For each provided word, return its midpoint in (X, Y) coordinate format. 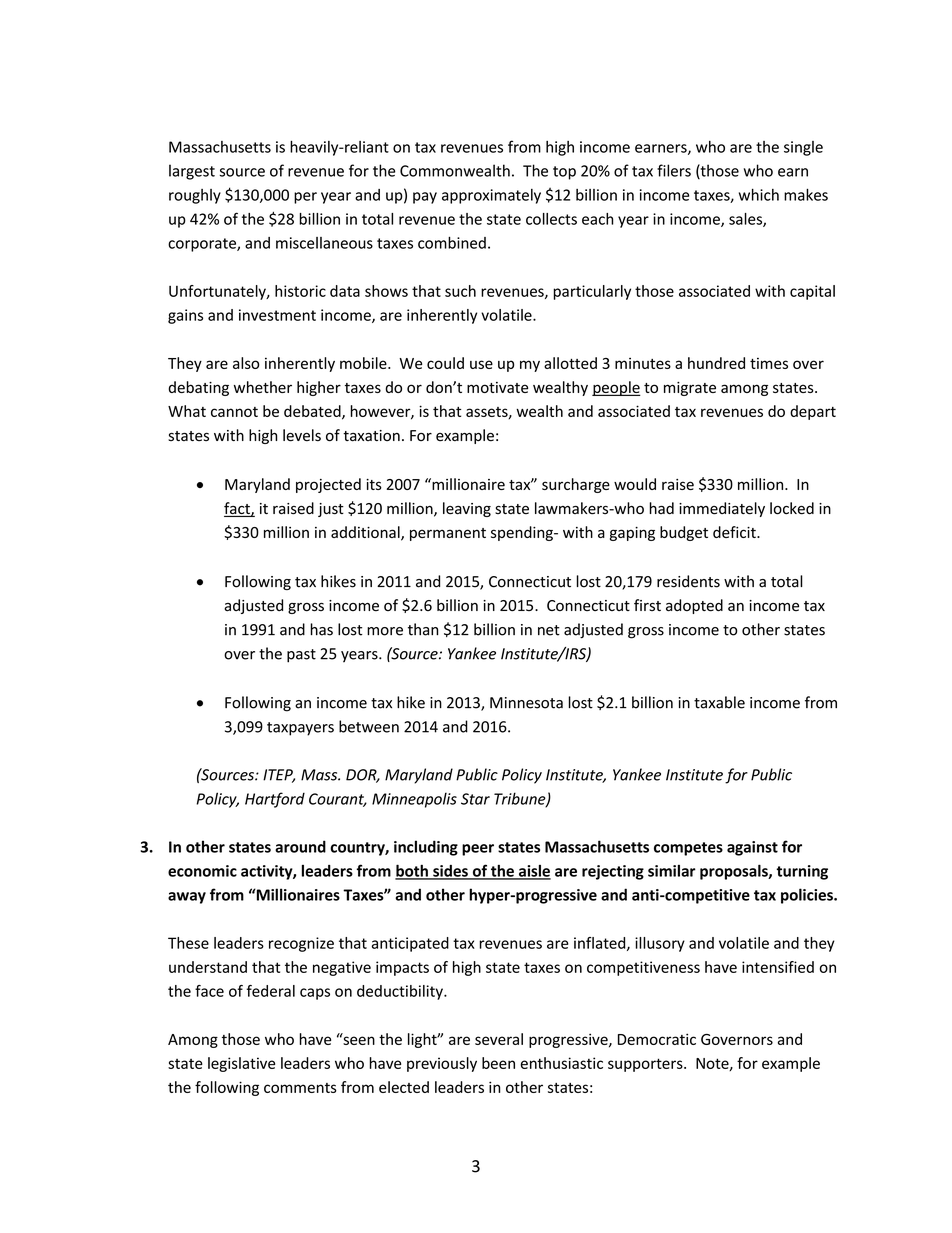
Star (475, 799)
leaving (467, 509)
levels (302, 435)
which (759, 194)
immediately (722, 509)
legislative (241, 1064)
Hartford (275, 800)
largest (192, 172)
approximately (491, 196)
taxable (719, 702)
